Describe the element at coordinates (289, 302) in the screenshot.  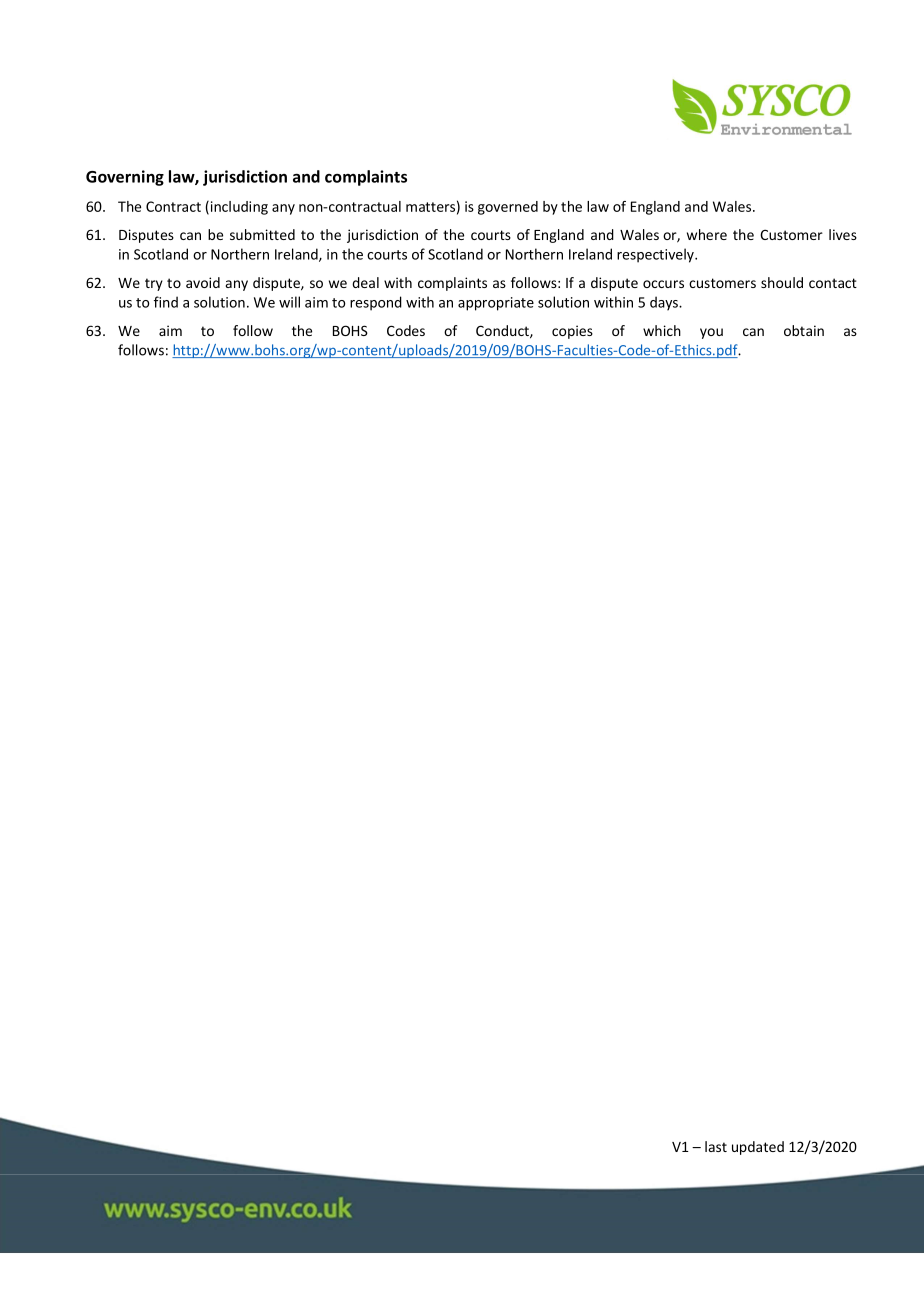
I see `will` at that location.
